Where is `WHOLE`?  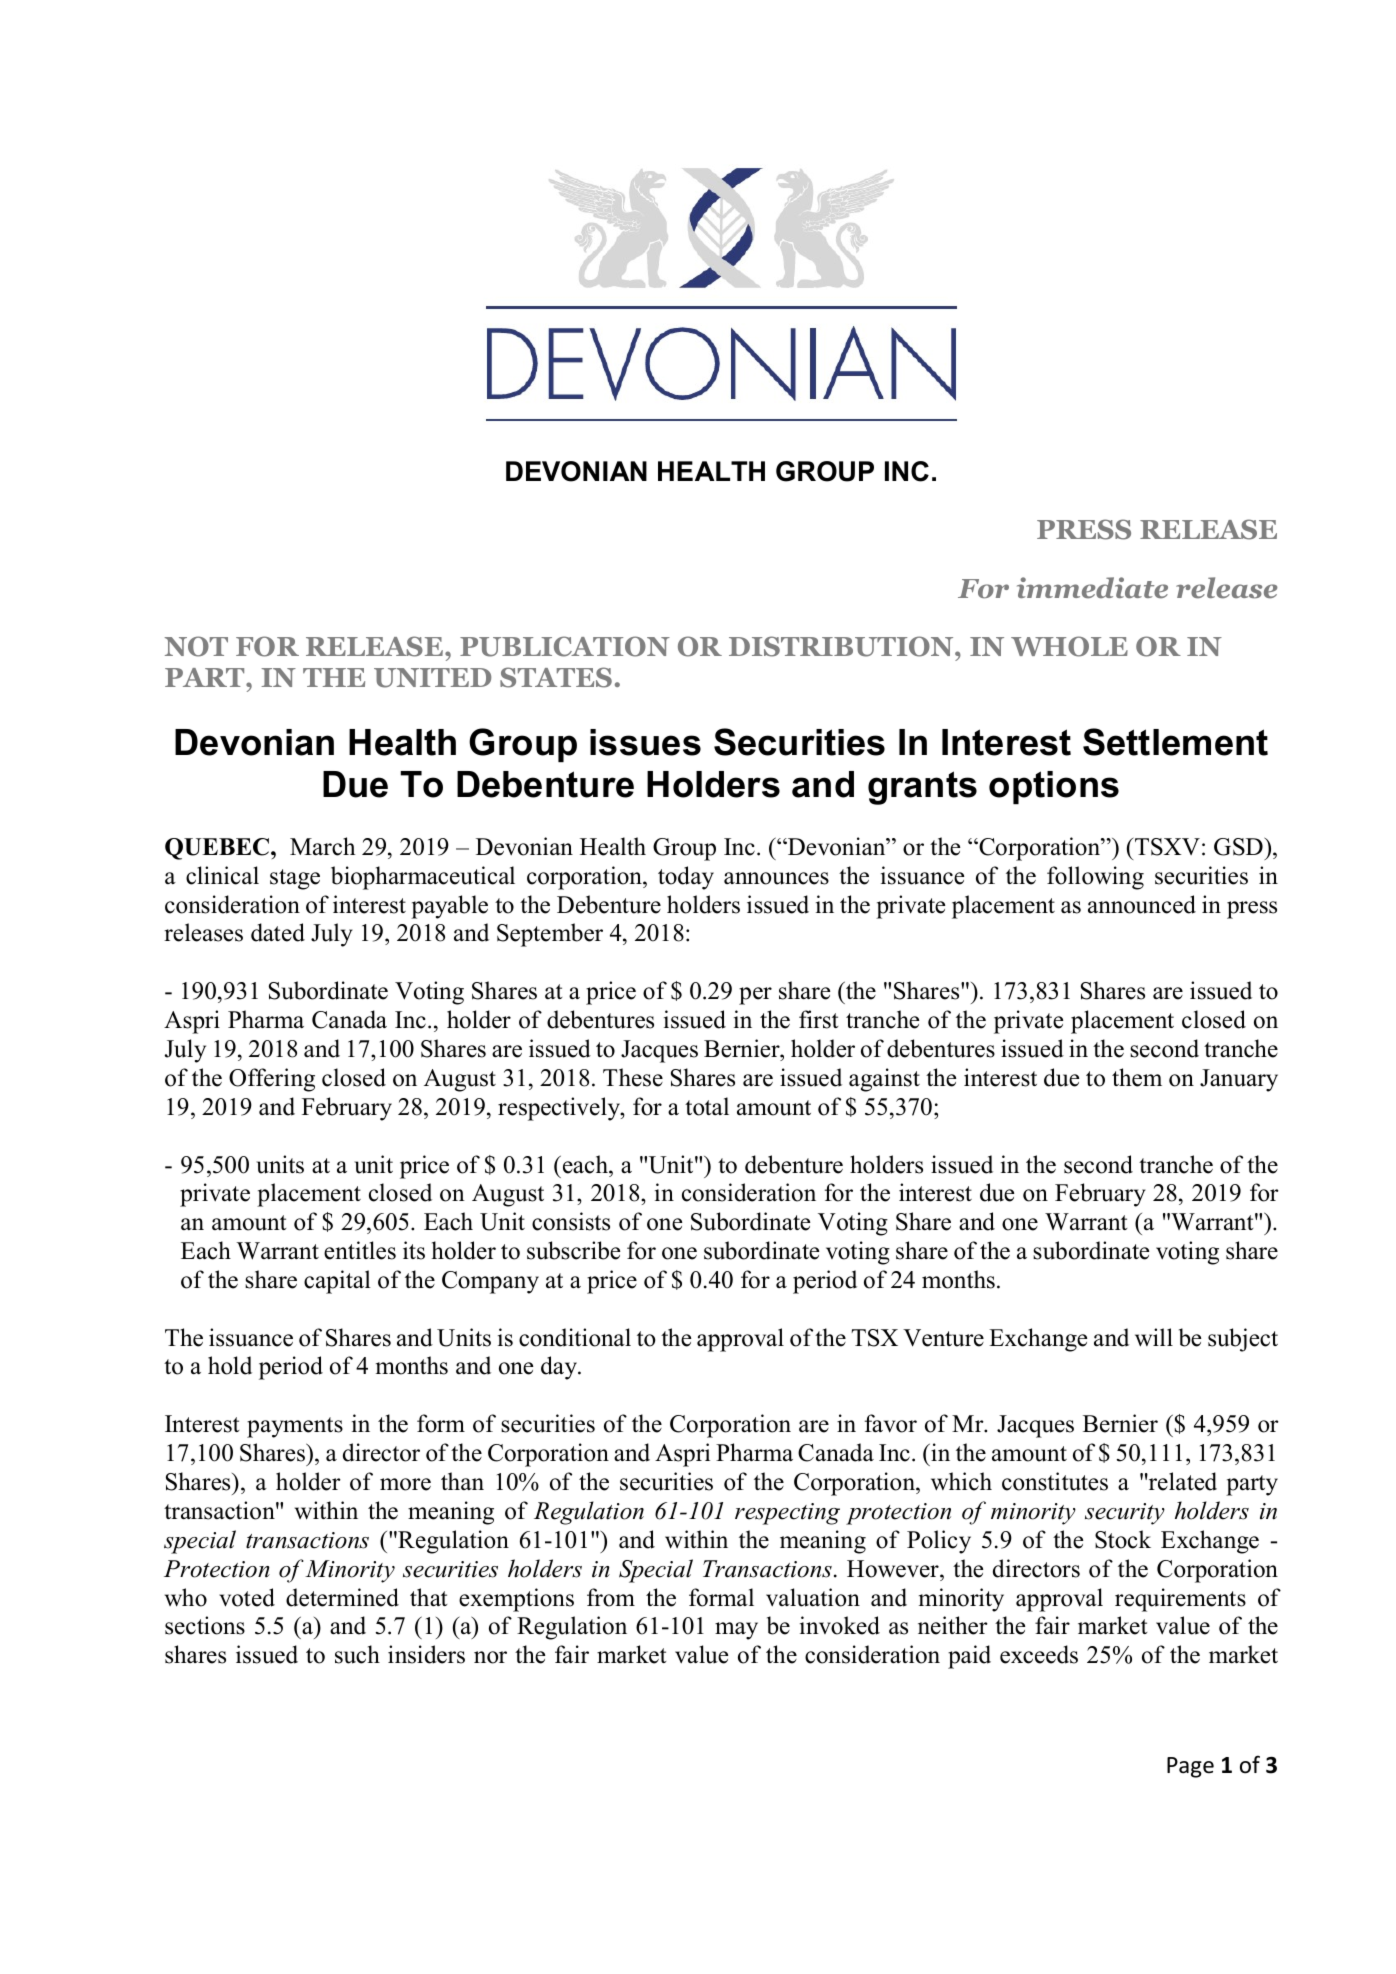
WHOLE is located at coordinates (1069, 646).
